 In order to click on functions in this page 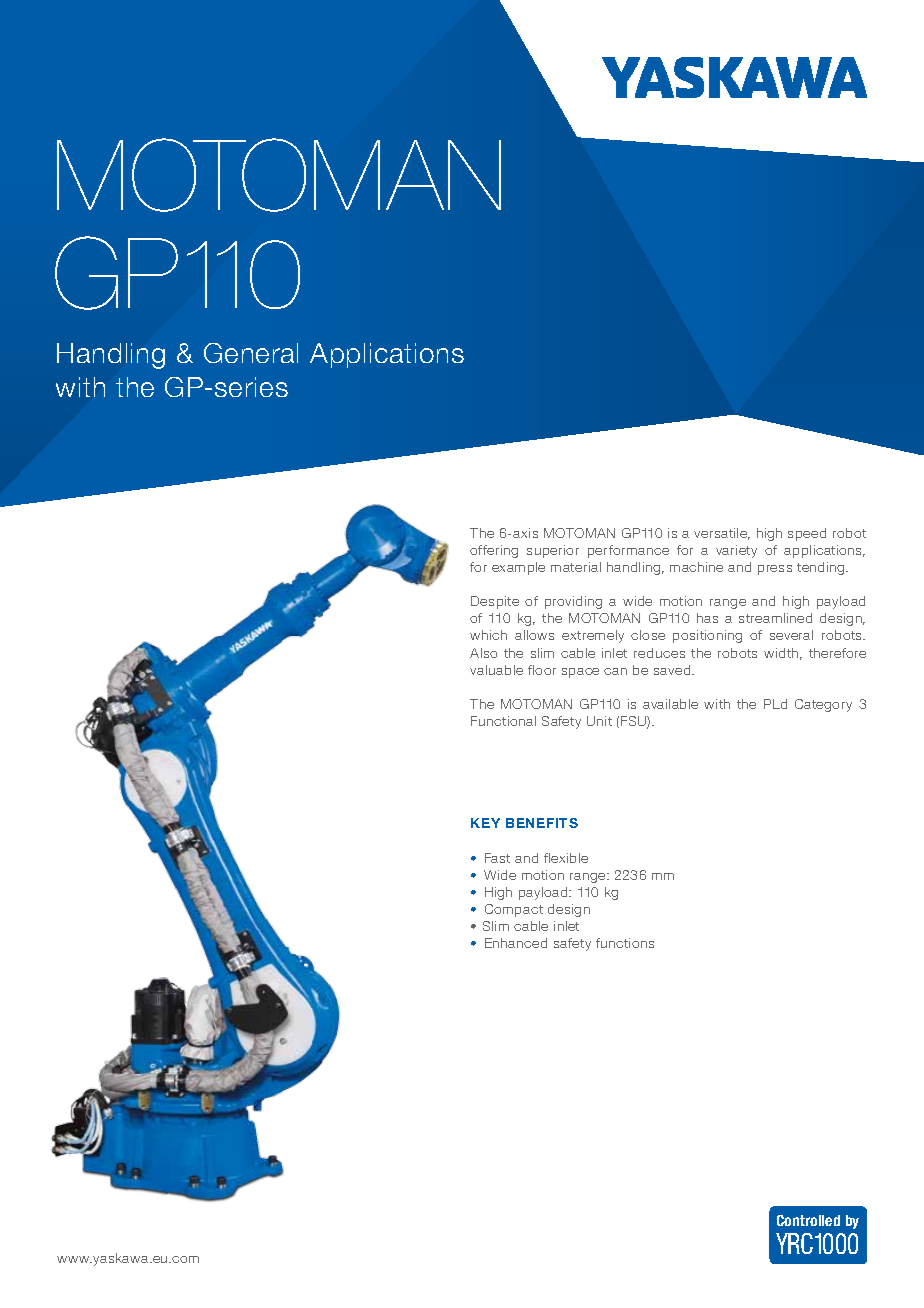, I will do `click(625, 943)`.
